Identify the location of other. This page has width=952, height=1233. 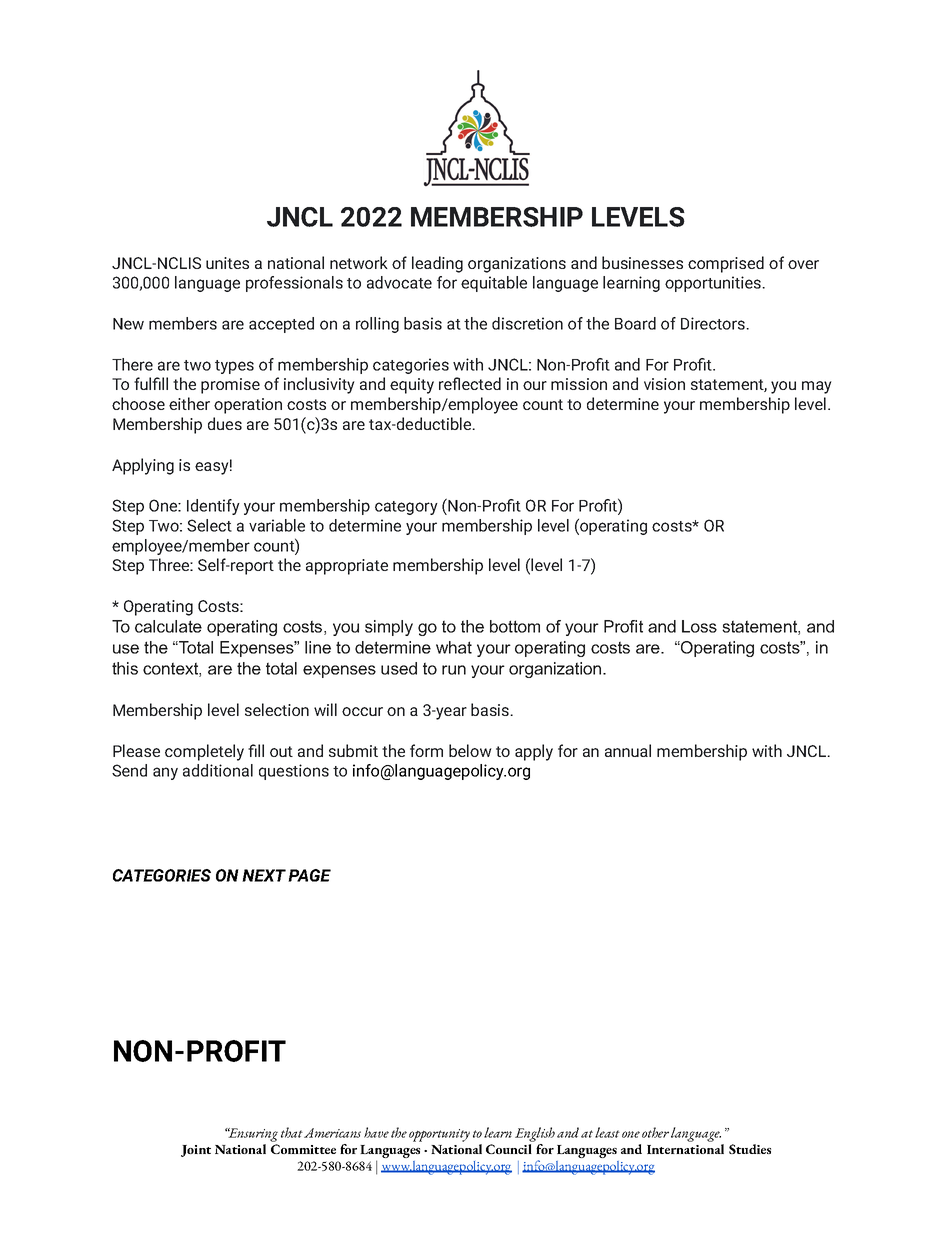
(655, 1132).
